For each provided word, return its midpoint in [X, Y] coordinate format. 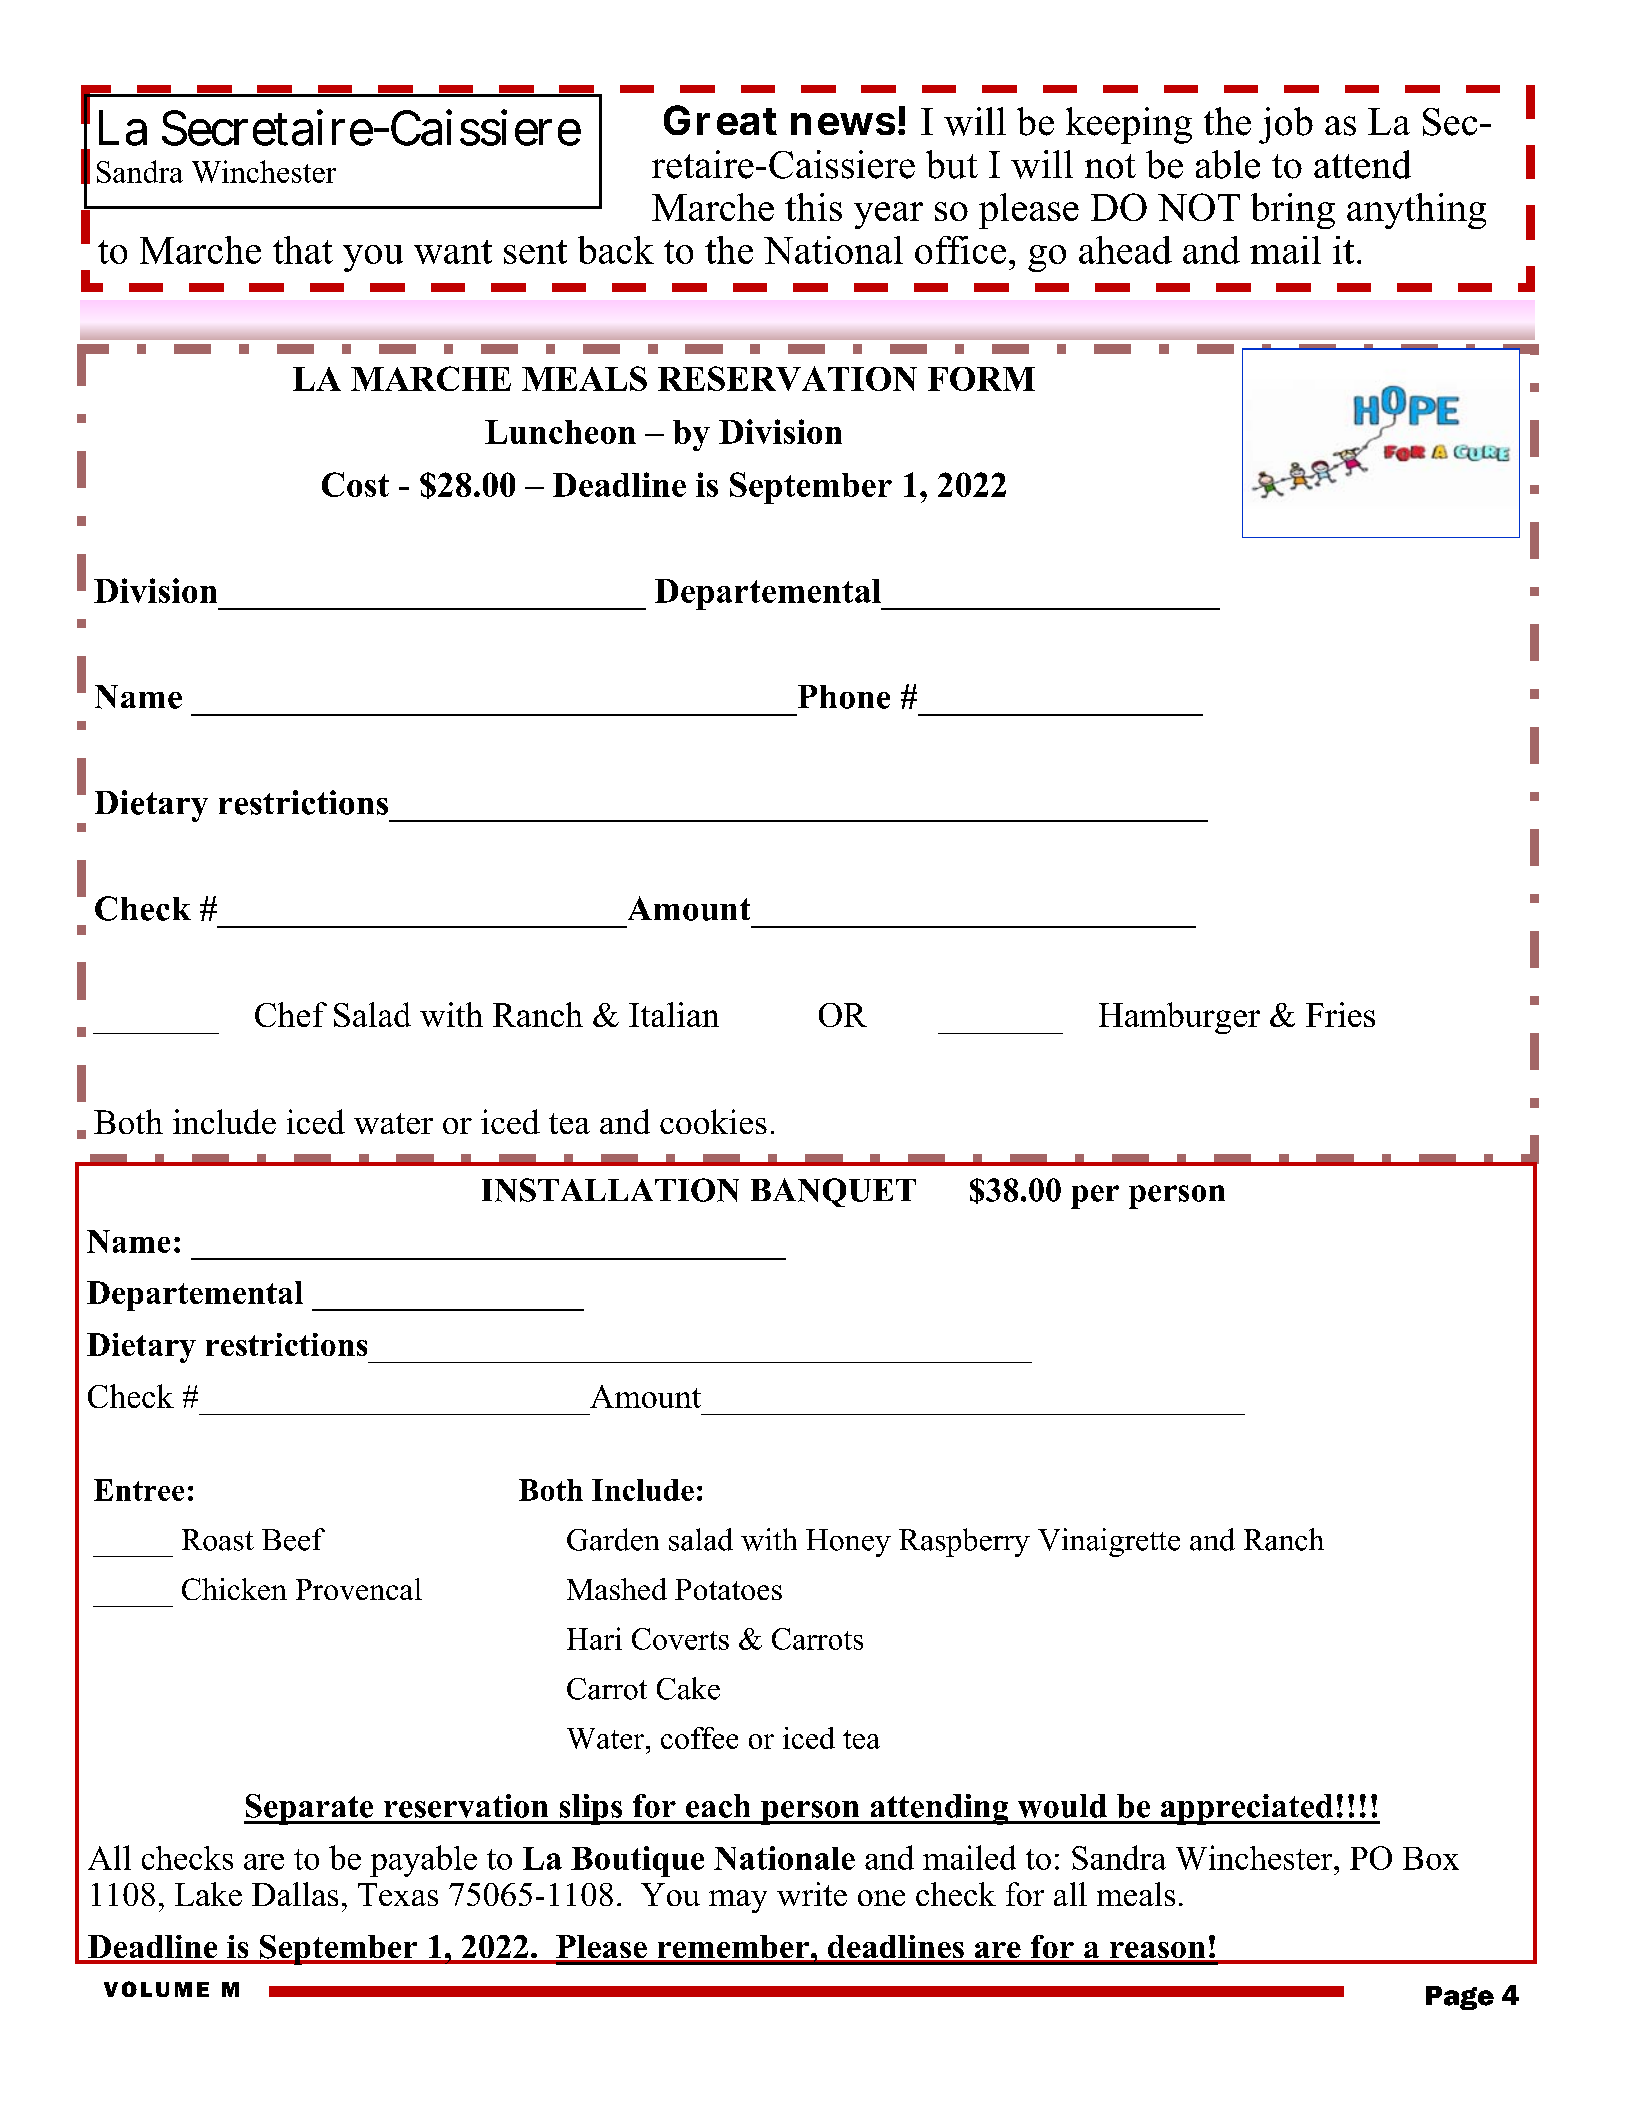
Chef [291, 1014]
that [303, 250]
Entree [139, 1490]
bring [1293, 211]
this [813, 207]
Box [1431, 1858]
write [812, 1894]
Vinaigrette [1109, 1542]
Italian [674, 1014]
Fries [1340, 1014]
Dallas [295, 1894]
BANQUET [833, 1192]
